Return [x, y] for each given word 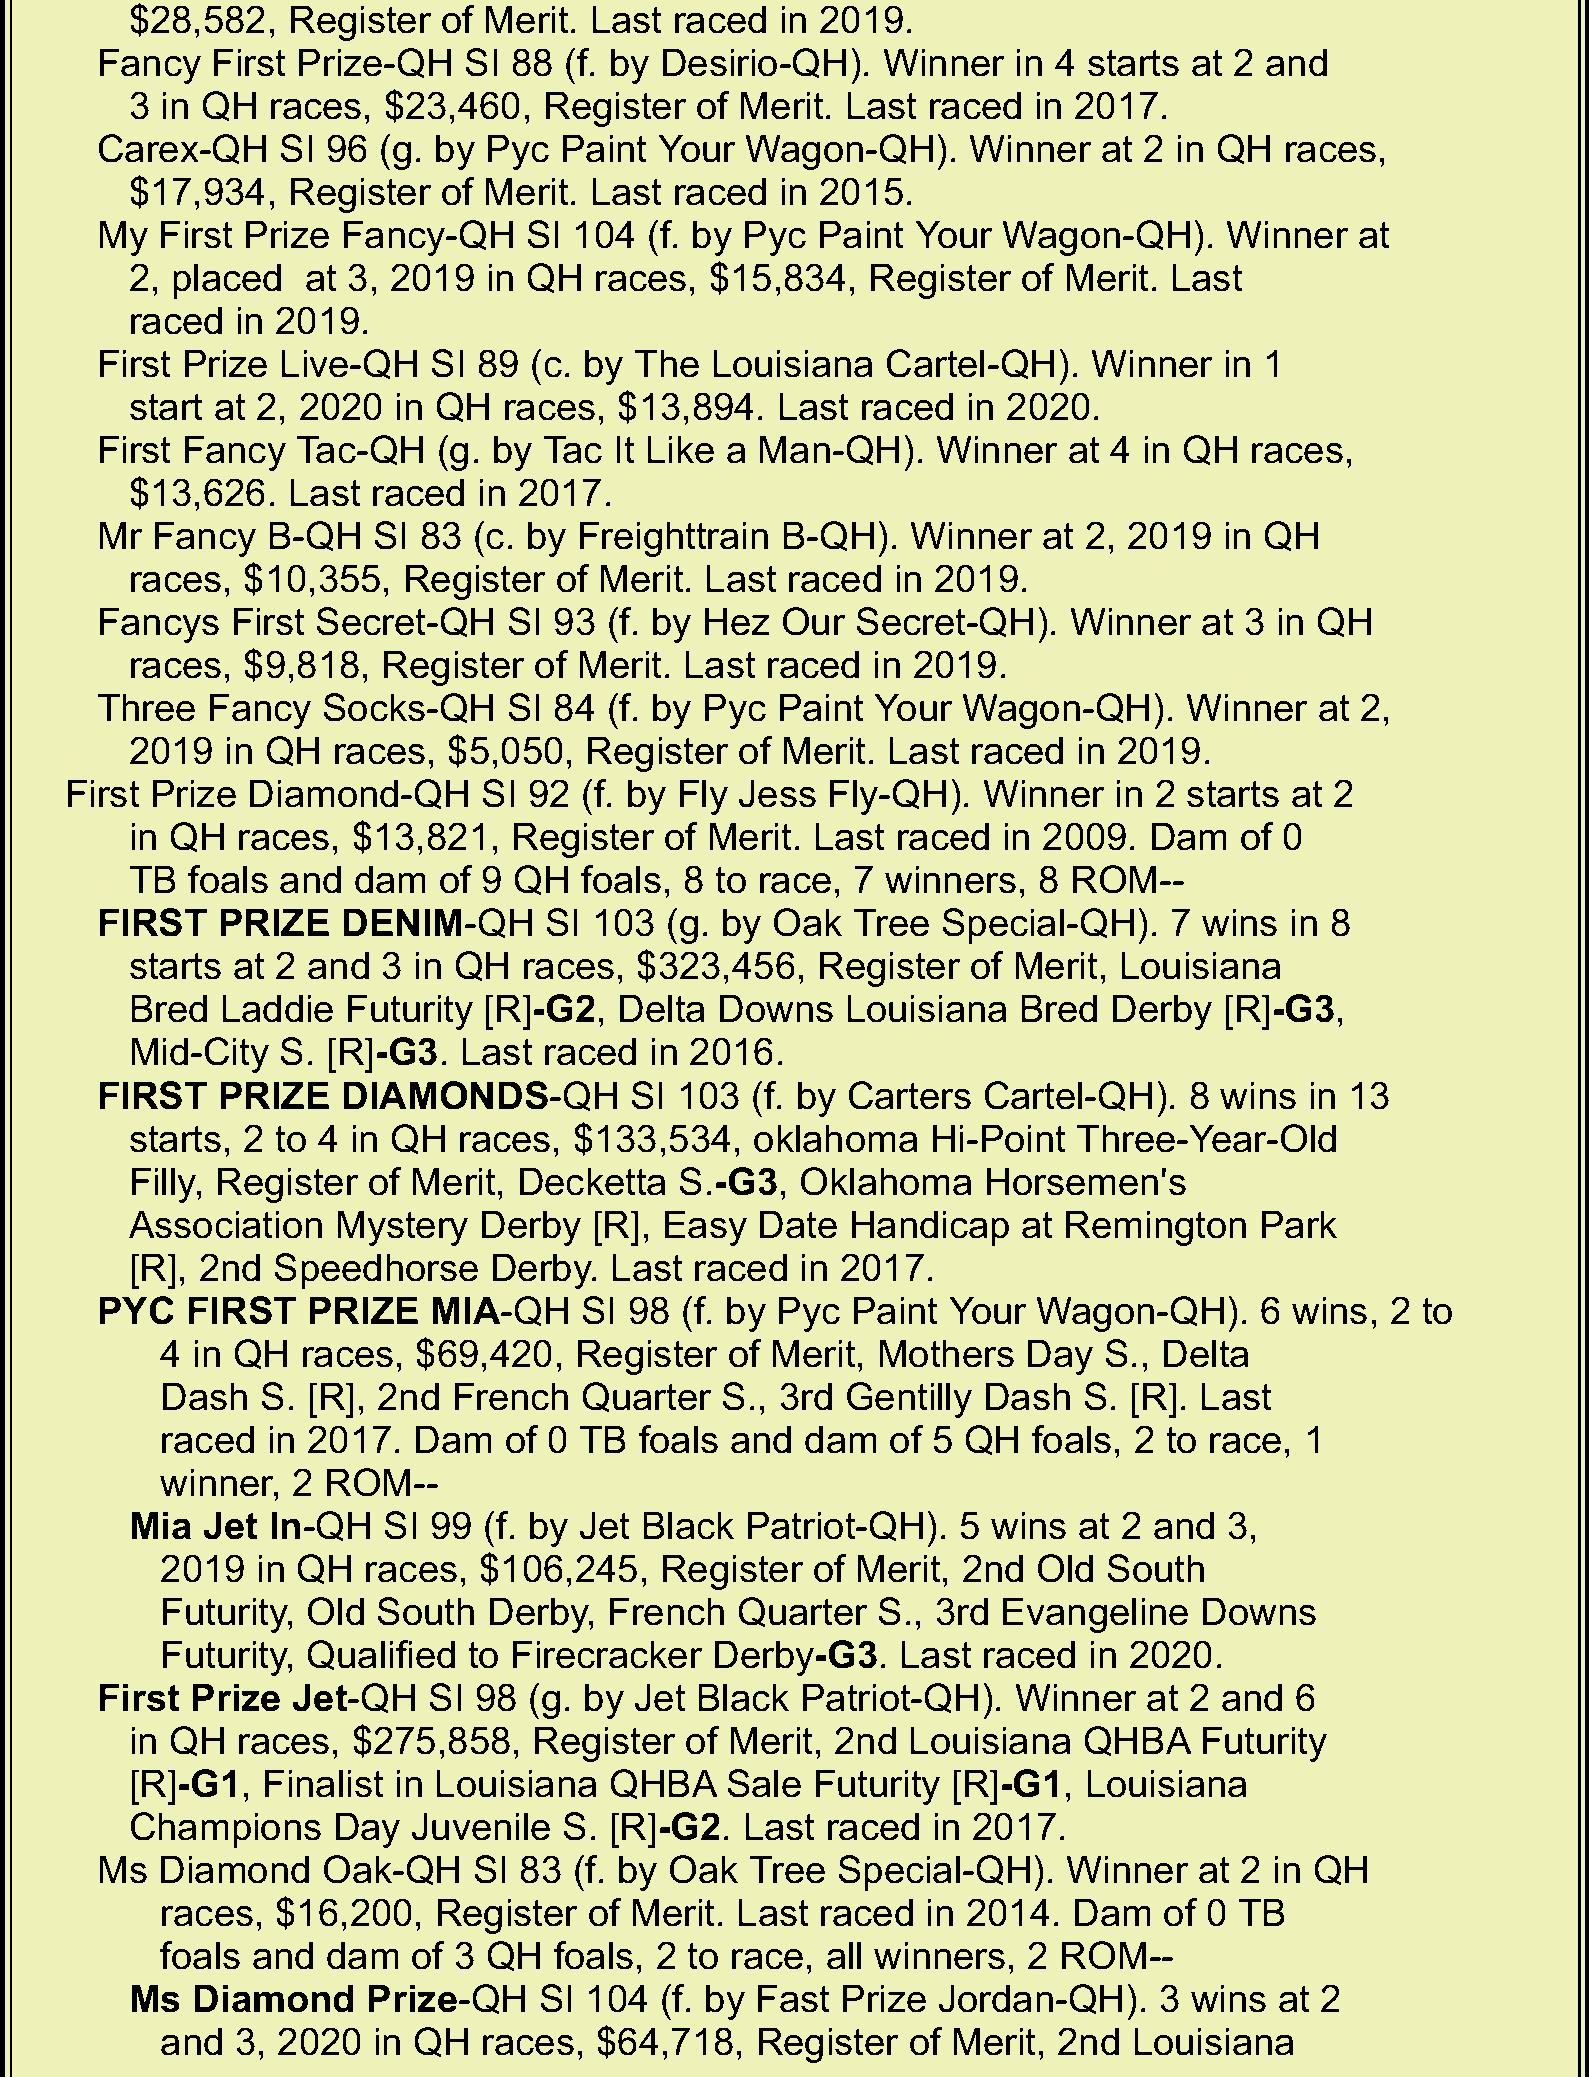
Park [1299, 1224]
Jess [777, 793]
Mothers [947, 1353]
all [844, 1955]
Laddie [278, 1008]
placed [227, 281]
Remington [1156, 1228]
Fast [794, 1998]
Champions [226, 1830]
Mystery [403, 1228]
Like [681, 449]
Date [798, 1224]
